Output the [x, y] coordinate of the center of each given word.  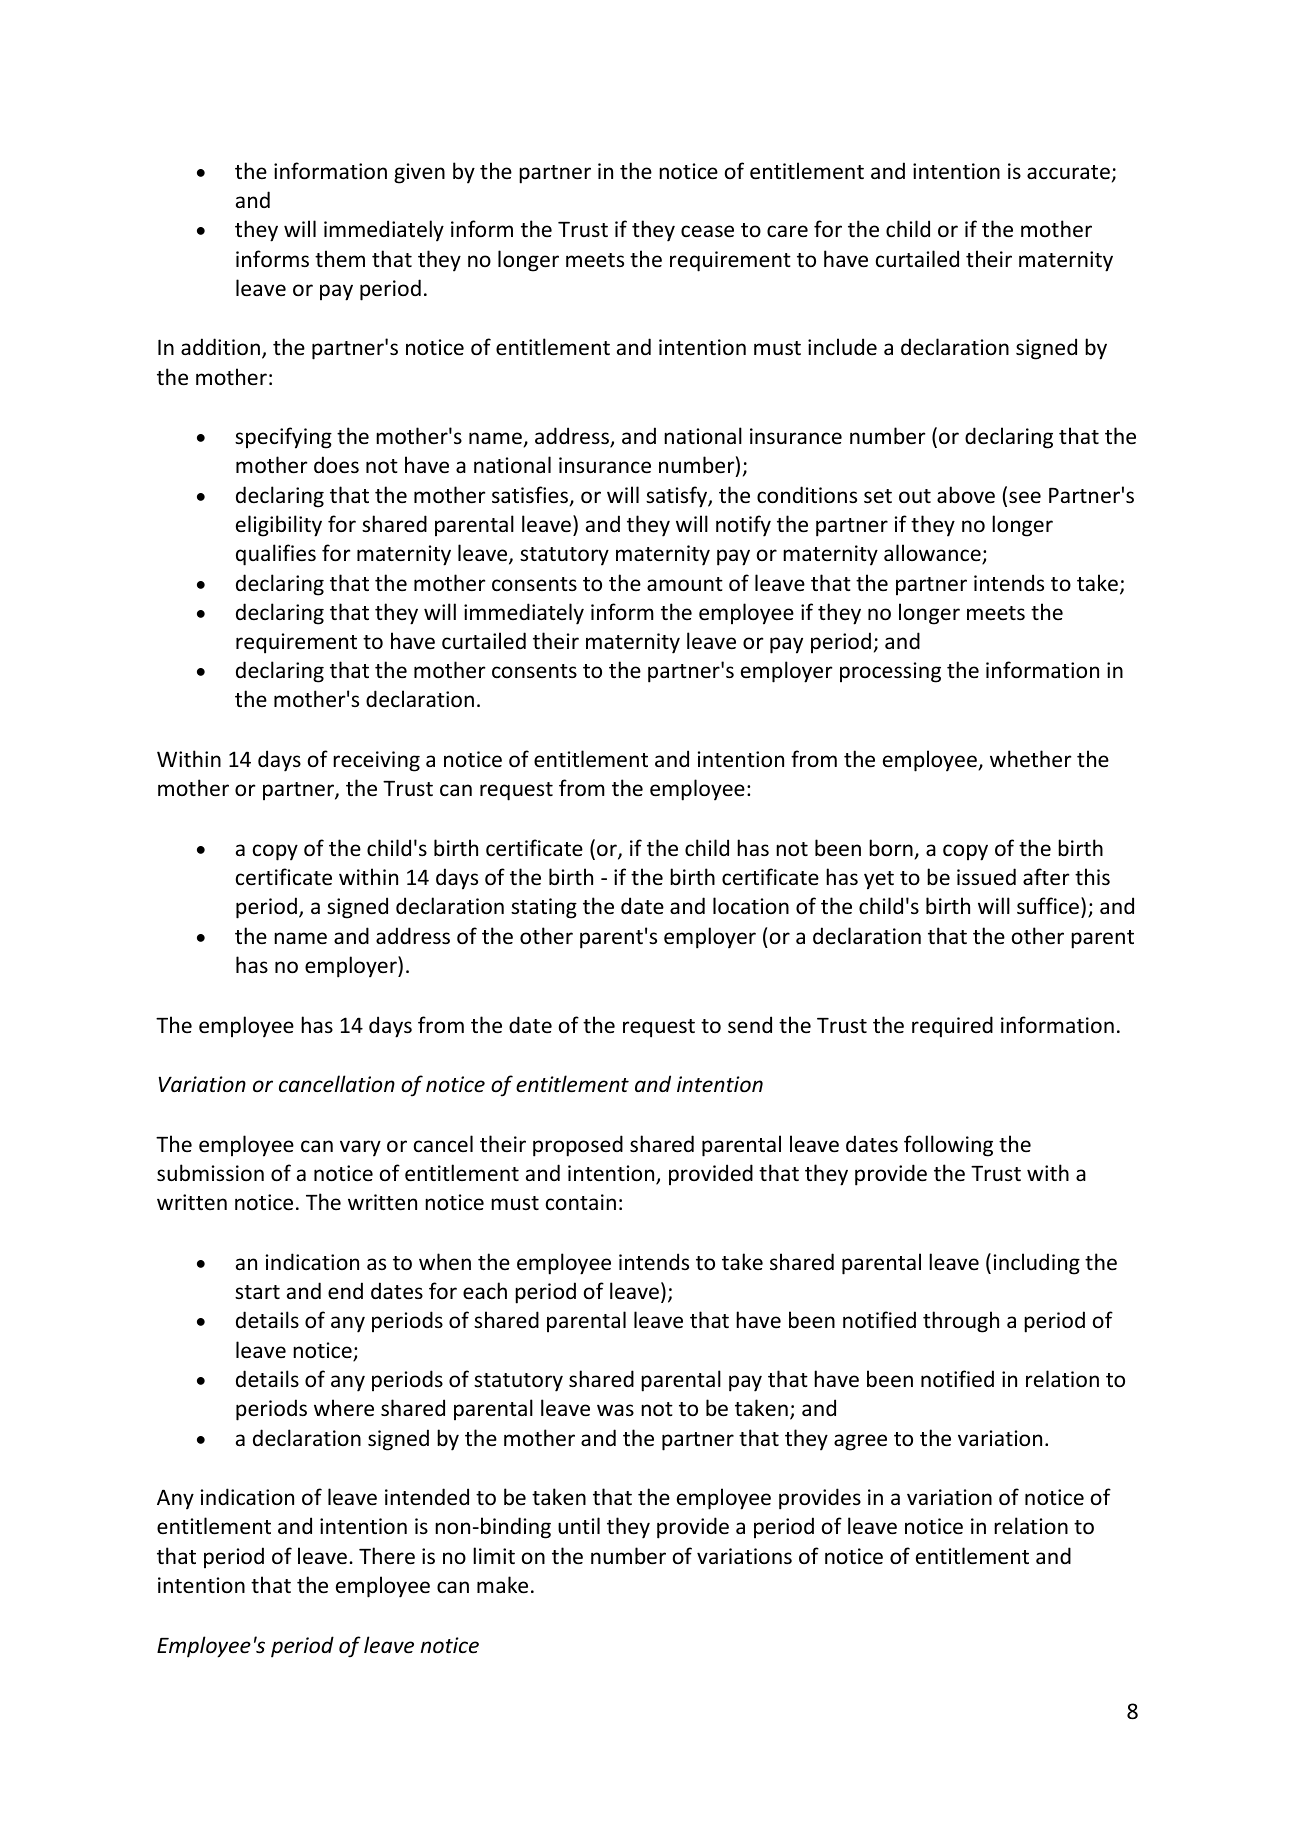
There [387, 1556]
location [751, 906]
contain [581, 1202]
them [340, 258]
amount [685, 584]
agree [860, 1442]
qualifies [276, 555]
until [579, 1526]
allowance [933, 554]
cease [707, 231]
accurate [1068, 172]
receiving [376, 761]
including [1037, 1264]
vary [360, 1148]
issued [986, 877]
